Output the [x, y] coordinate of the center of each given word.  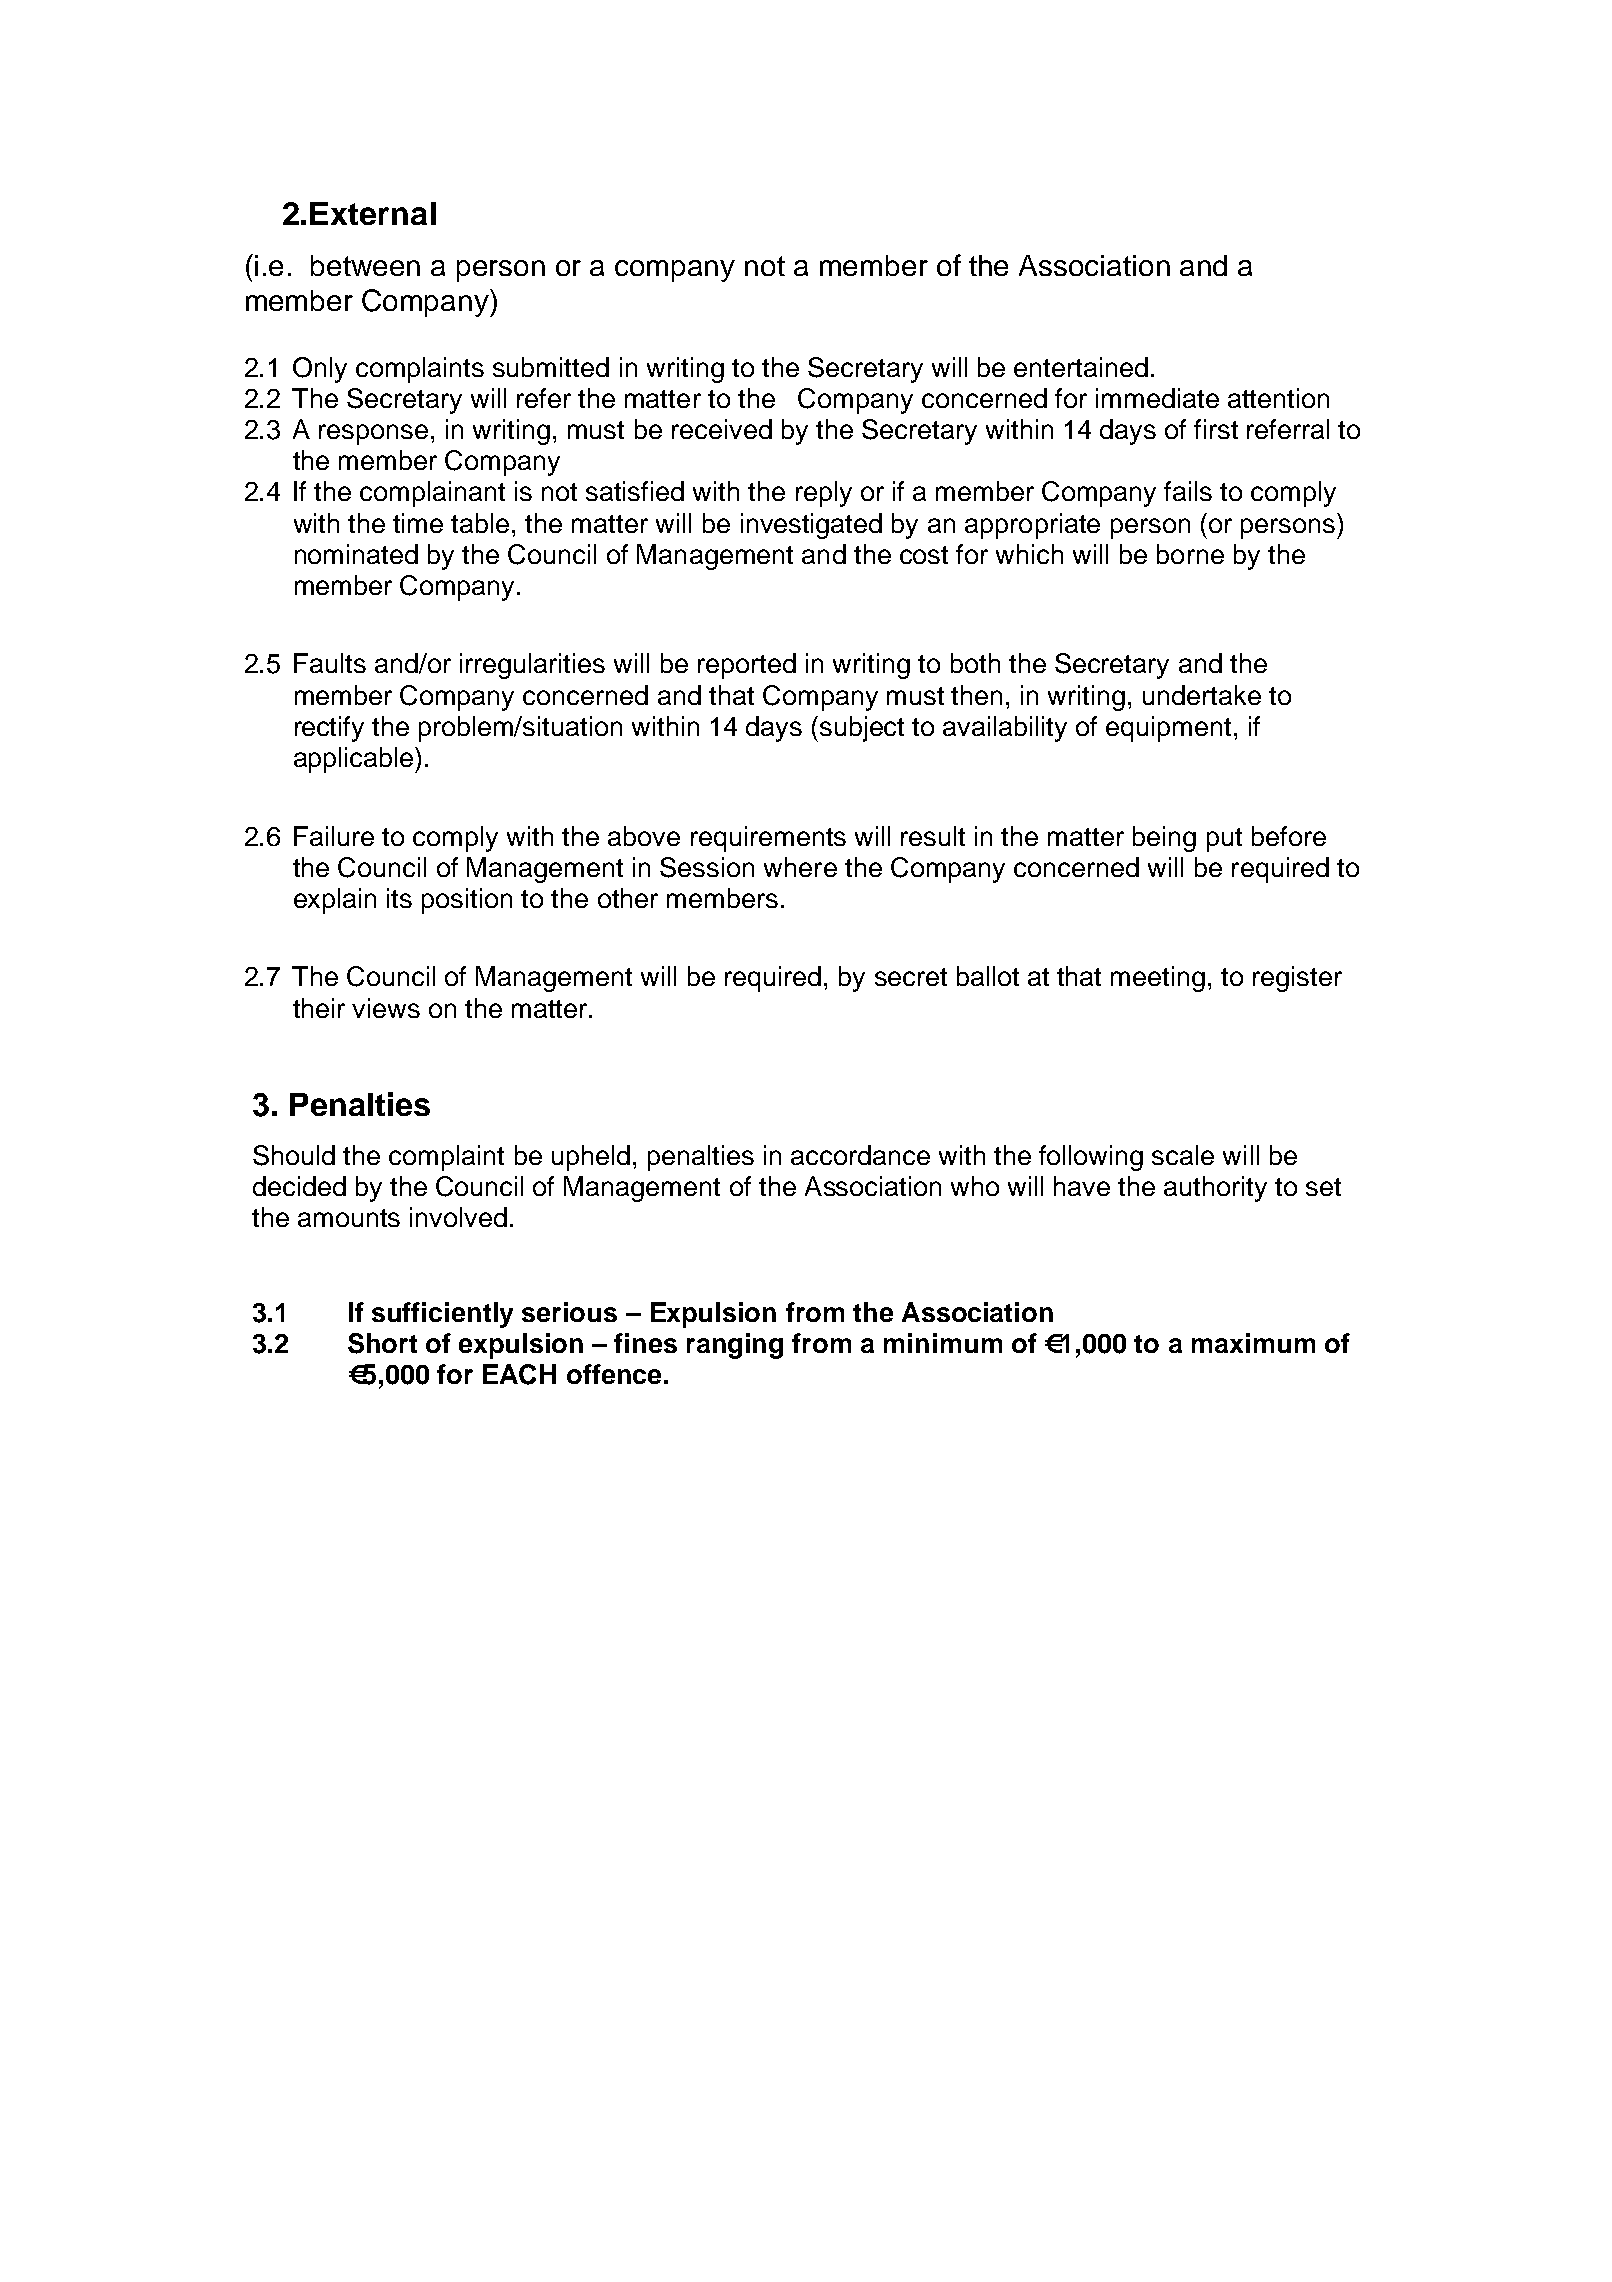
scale [1183, 1155]
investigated [811, 526]
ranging [735, 1346]
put [1224, 840]
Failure [334, 836]
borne [1190, 554]
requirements [768, 839]
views [386, 1008]
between [365, 265]
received [722, 429]
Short [382, 1343]
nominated [356, 554]
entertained [1081, 367]
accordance [860, 1155]
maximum [1253, 1343]
